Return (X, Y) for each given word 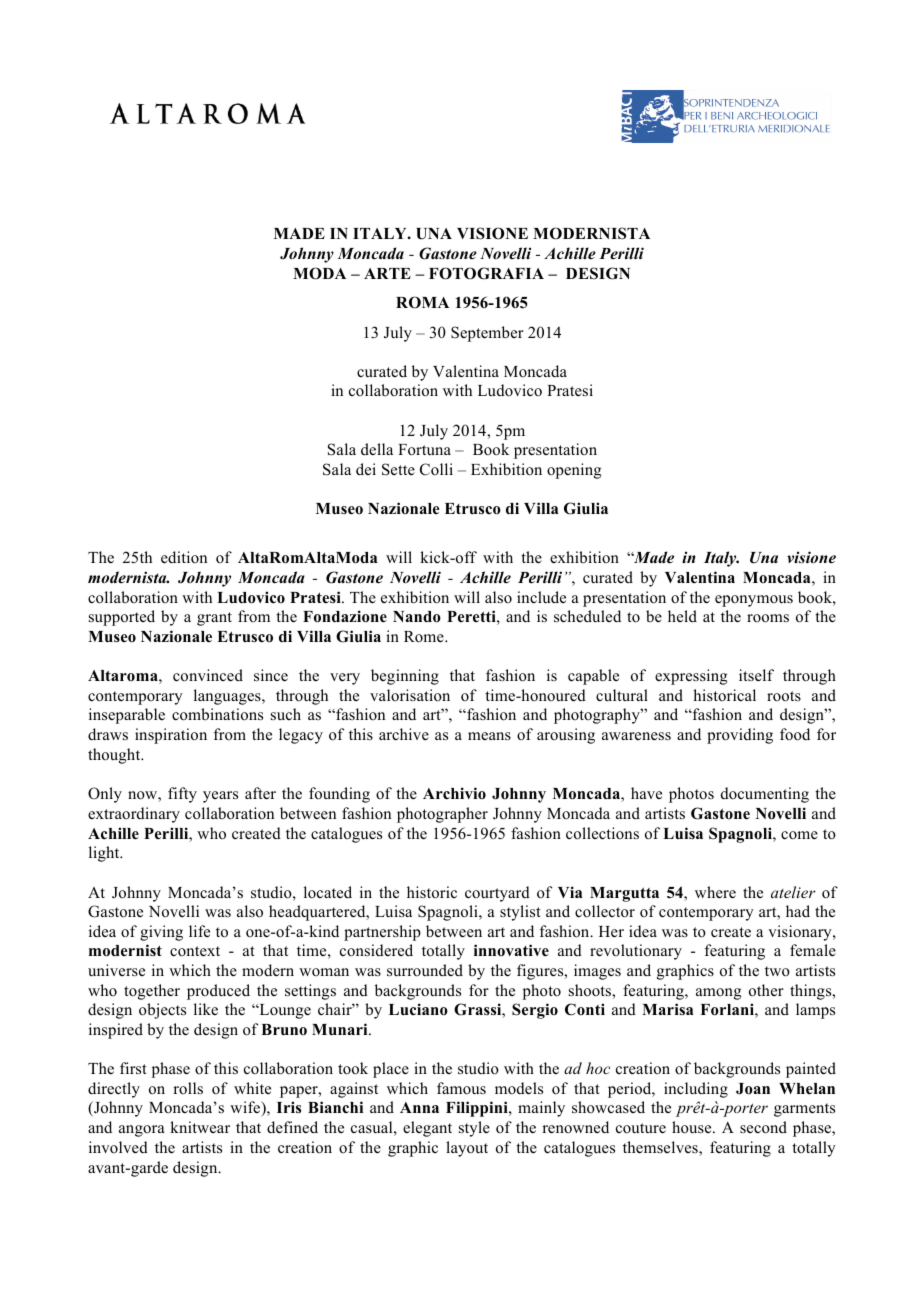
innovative (511, 950)
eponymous (754, 601)
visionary (801, 933)
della (377, 449)
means (489, 736)
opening (574, 471)
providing (740, 736)
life (199, 931)
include (541, 597)
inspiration (171, 736)
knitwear (200, 1127)
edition (184, 557)
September (487, 334)
